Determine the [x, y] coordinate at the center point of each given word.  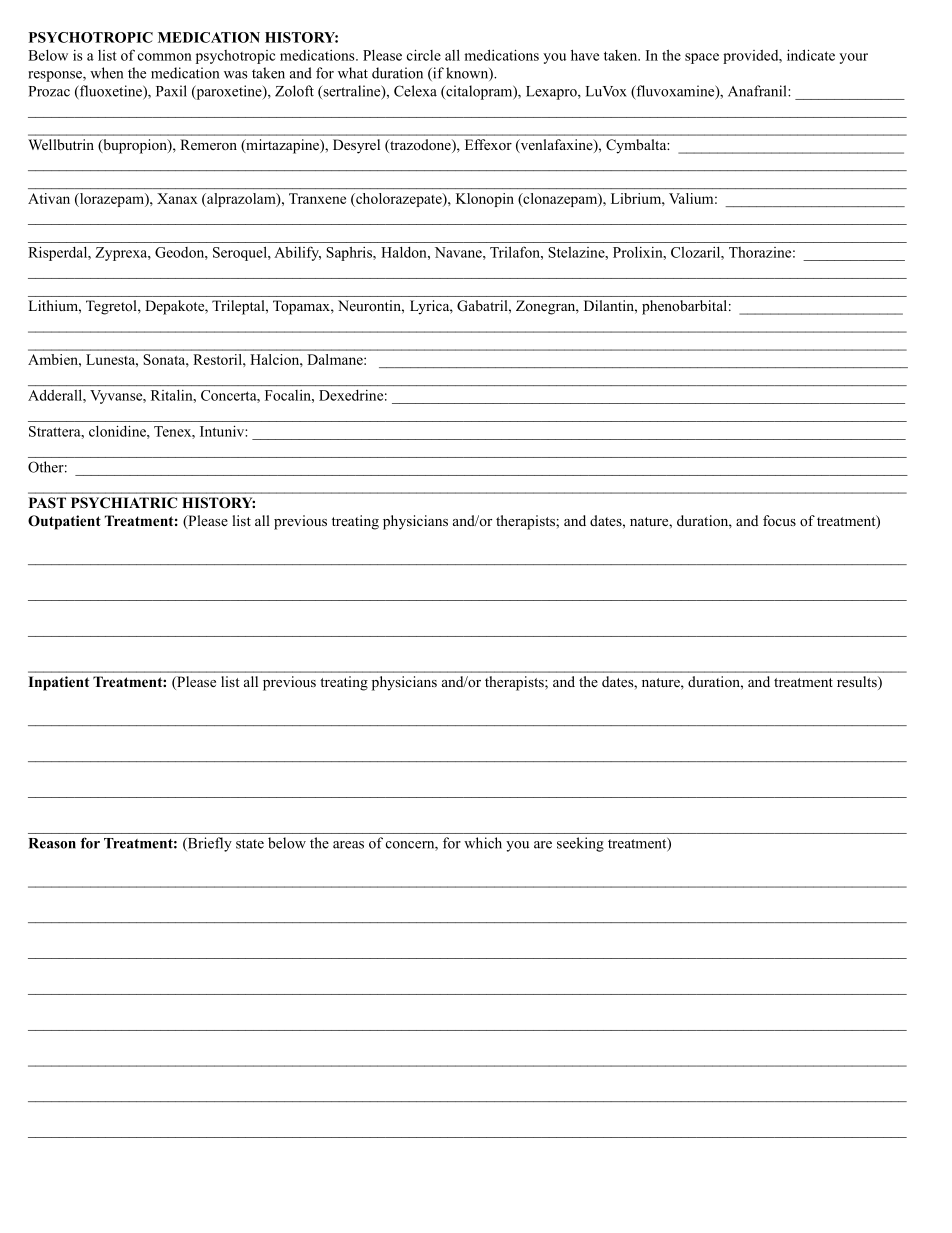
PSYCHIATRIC [124, 503]
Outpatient [64, 522]
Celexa [415, 91]
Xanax [177, 198]
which [483, 843]
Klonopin [485, 200]
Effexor [488, 144]
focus [779, 520]
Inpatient [58, 683]
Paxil [171, 91]
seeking [580, 844]
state [250, 844]
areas [348, 845]
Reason [52, 843]
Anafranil [758, 91]
